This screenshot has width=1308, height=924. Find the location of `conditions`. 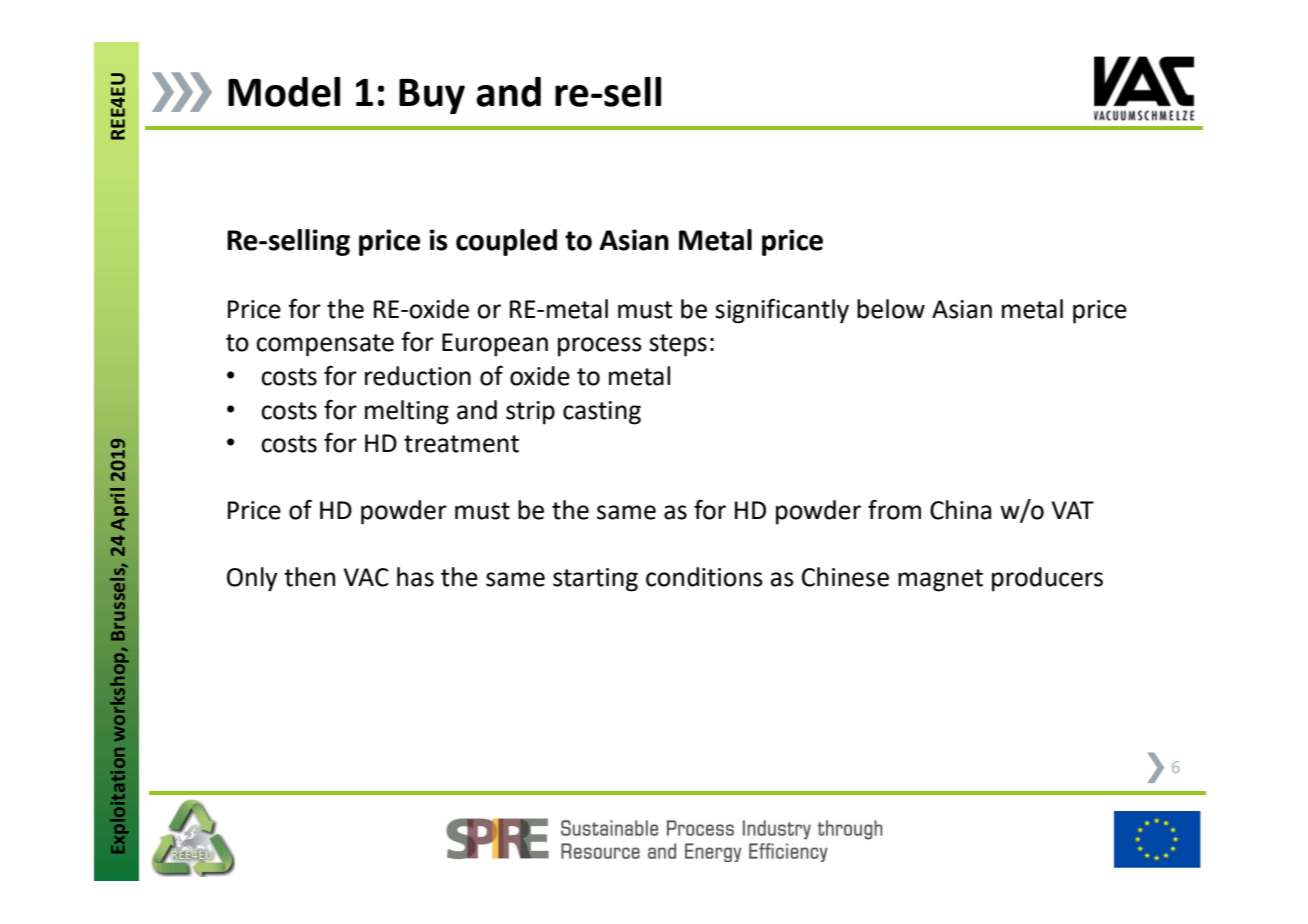

conditions is located at coordinates (704, 577).
